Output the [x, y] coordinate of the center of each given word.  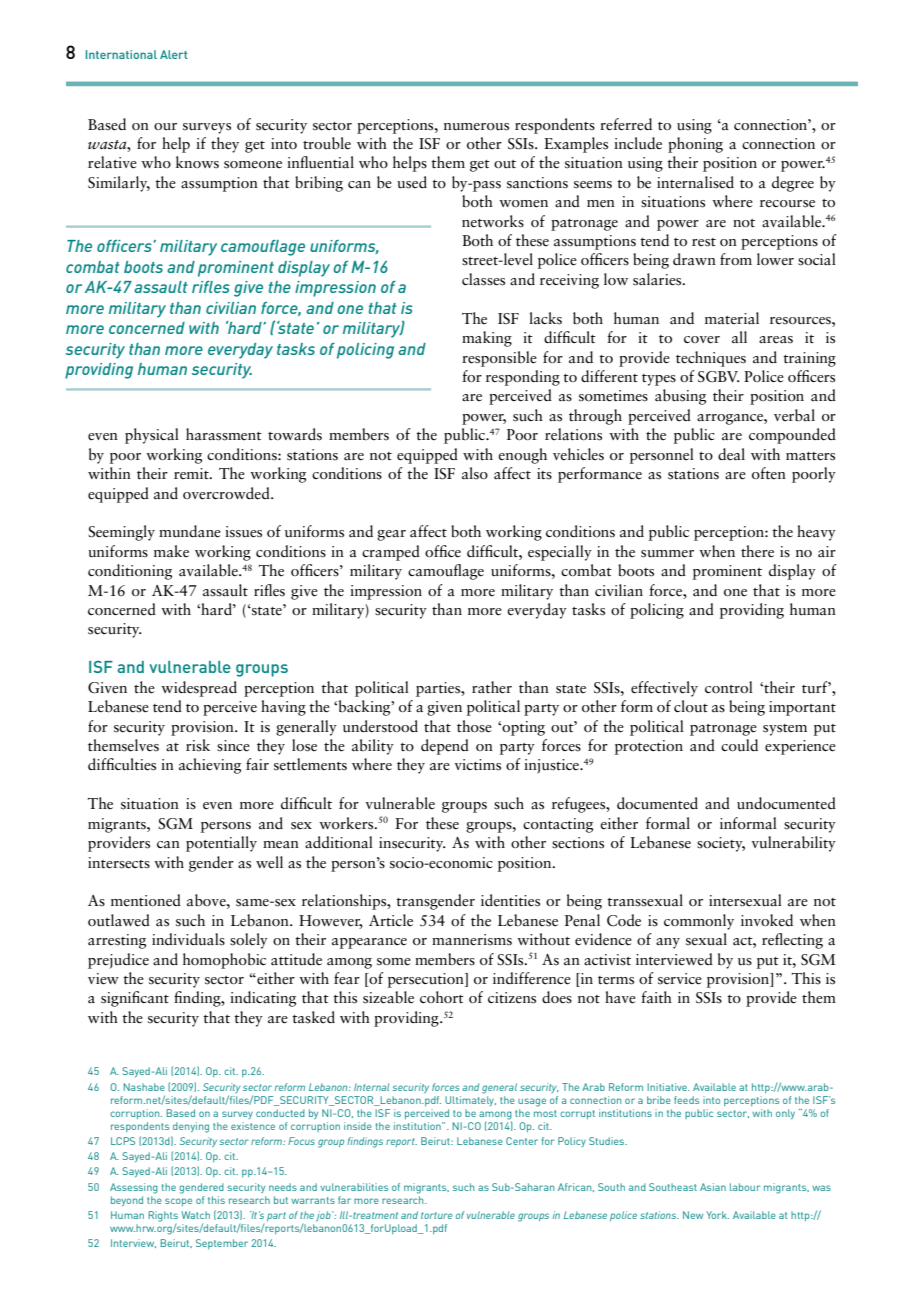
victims [478, 765]
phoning [695, 145]
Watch [195, 1215]
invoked [767, 920]
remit [192, 473]
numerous [476, 127]
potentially [221, 844]
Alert [174, 54]
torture [437, 1215]
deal [731, 454]
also [475, 473]
